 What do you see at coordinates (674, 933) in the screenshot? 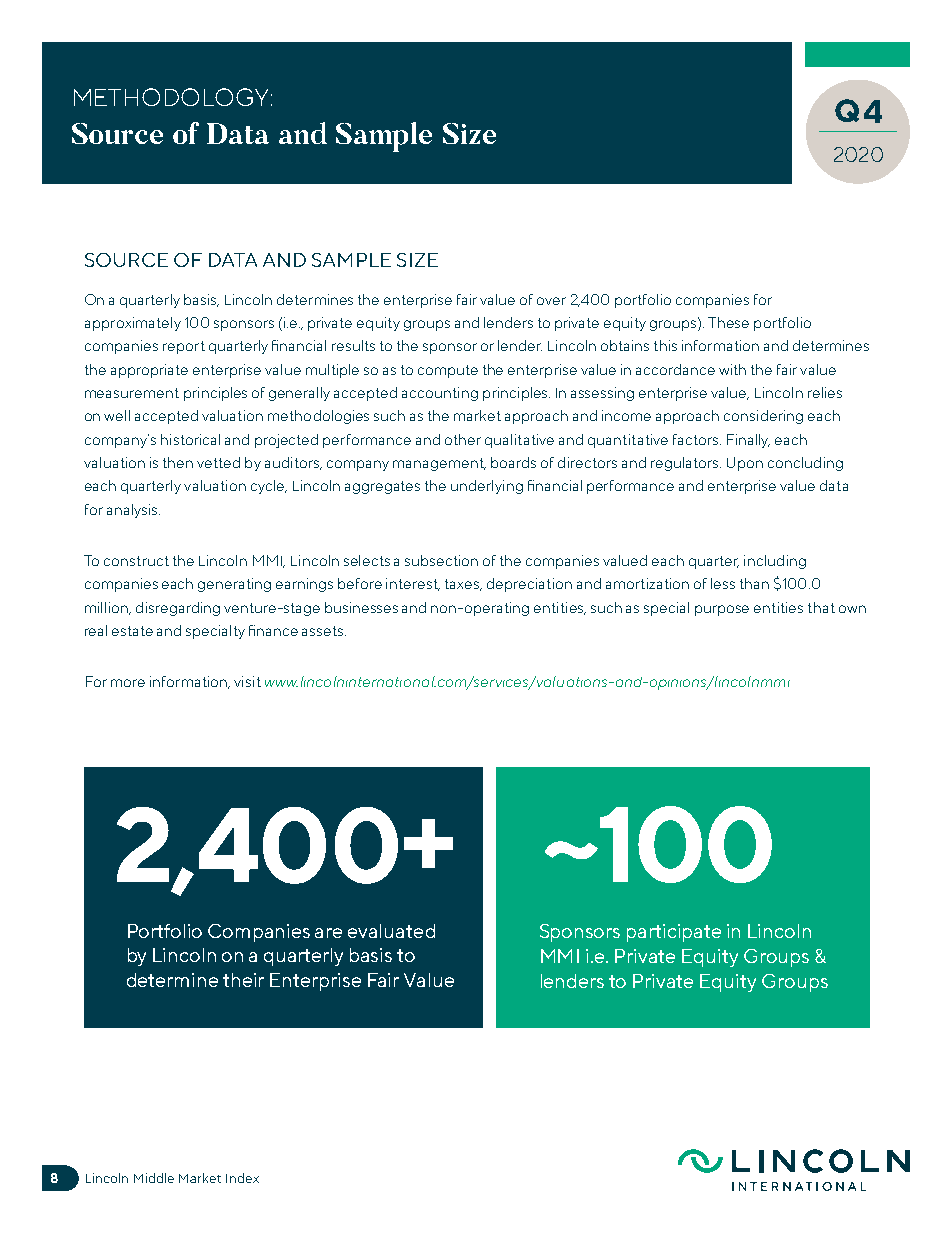
I see `participate` at bounding box center [674, 933].
